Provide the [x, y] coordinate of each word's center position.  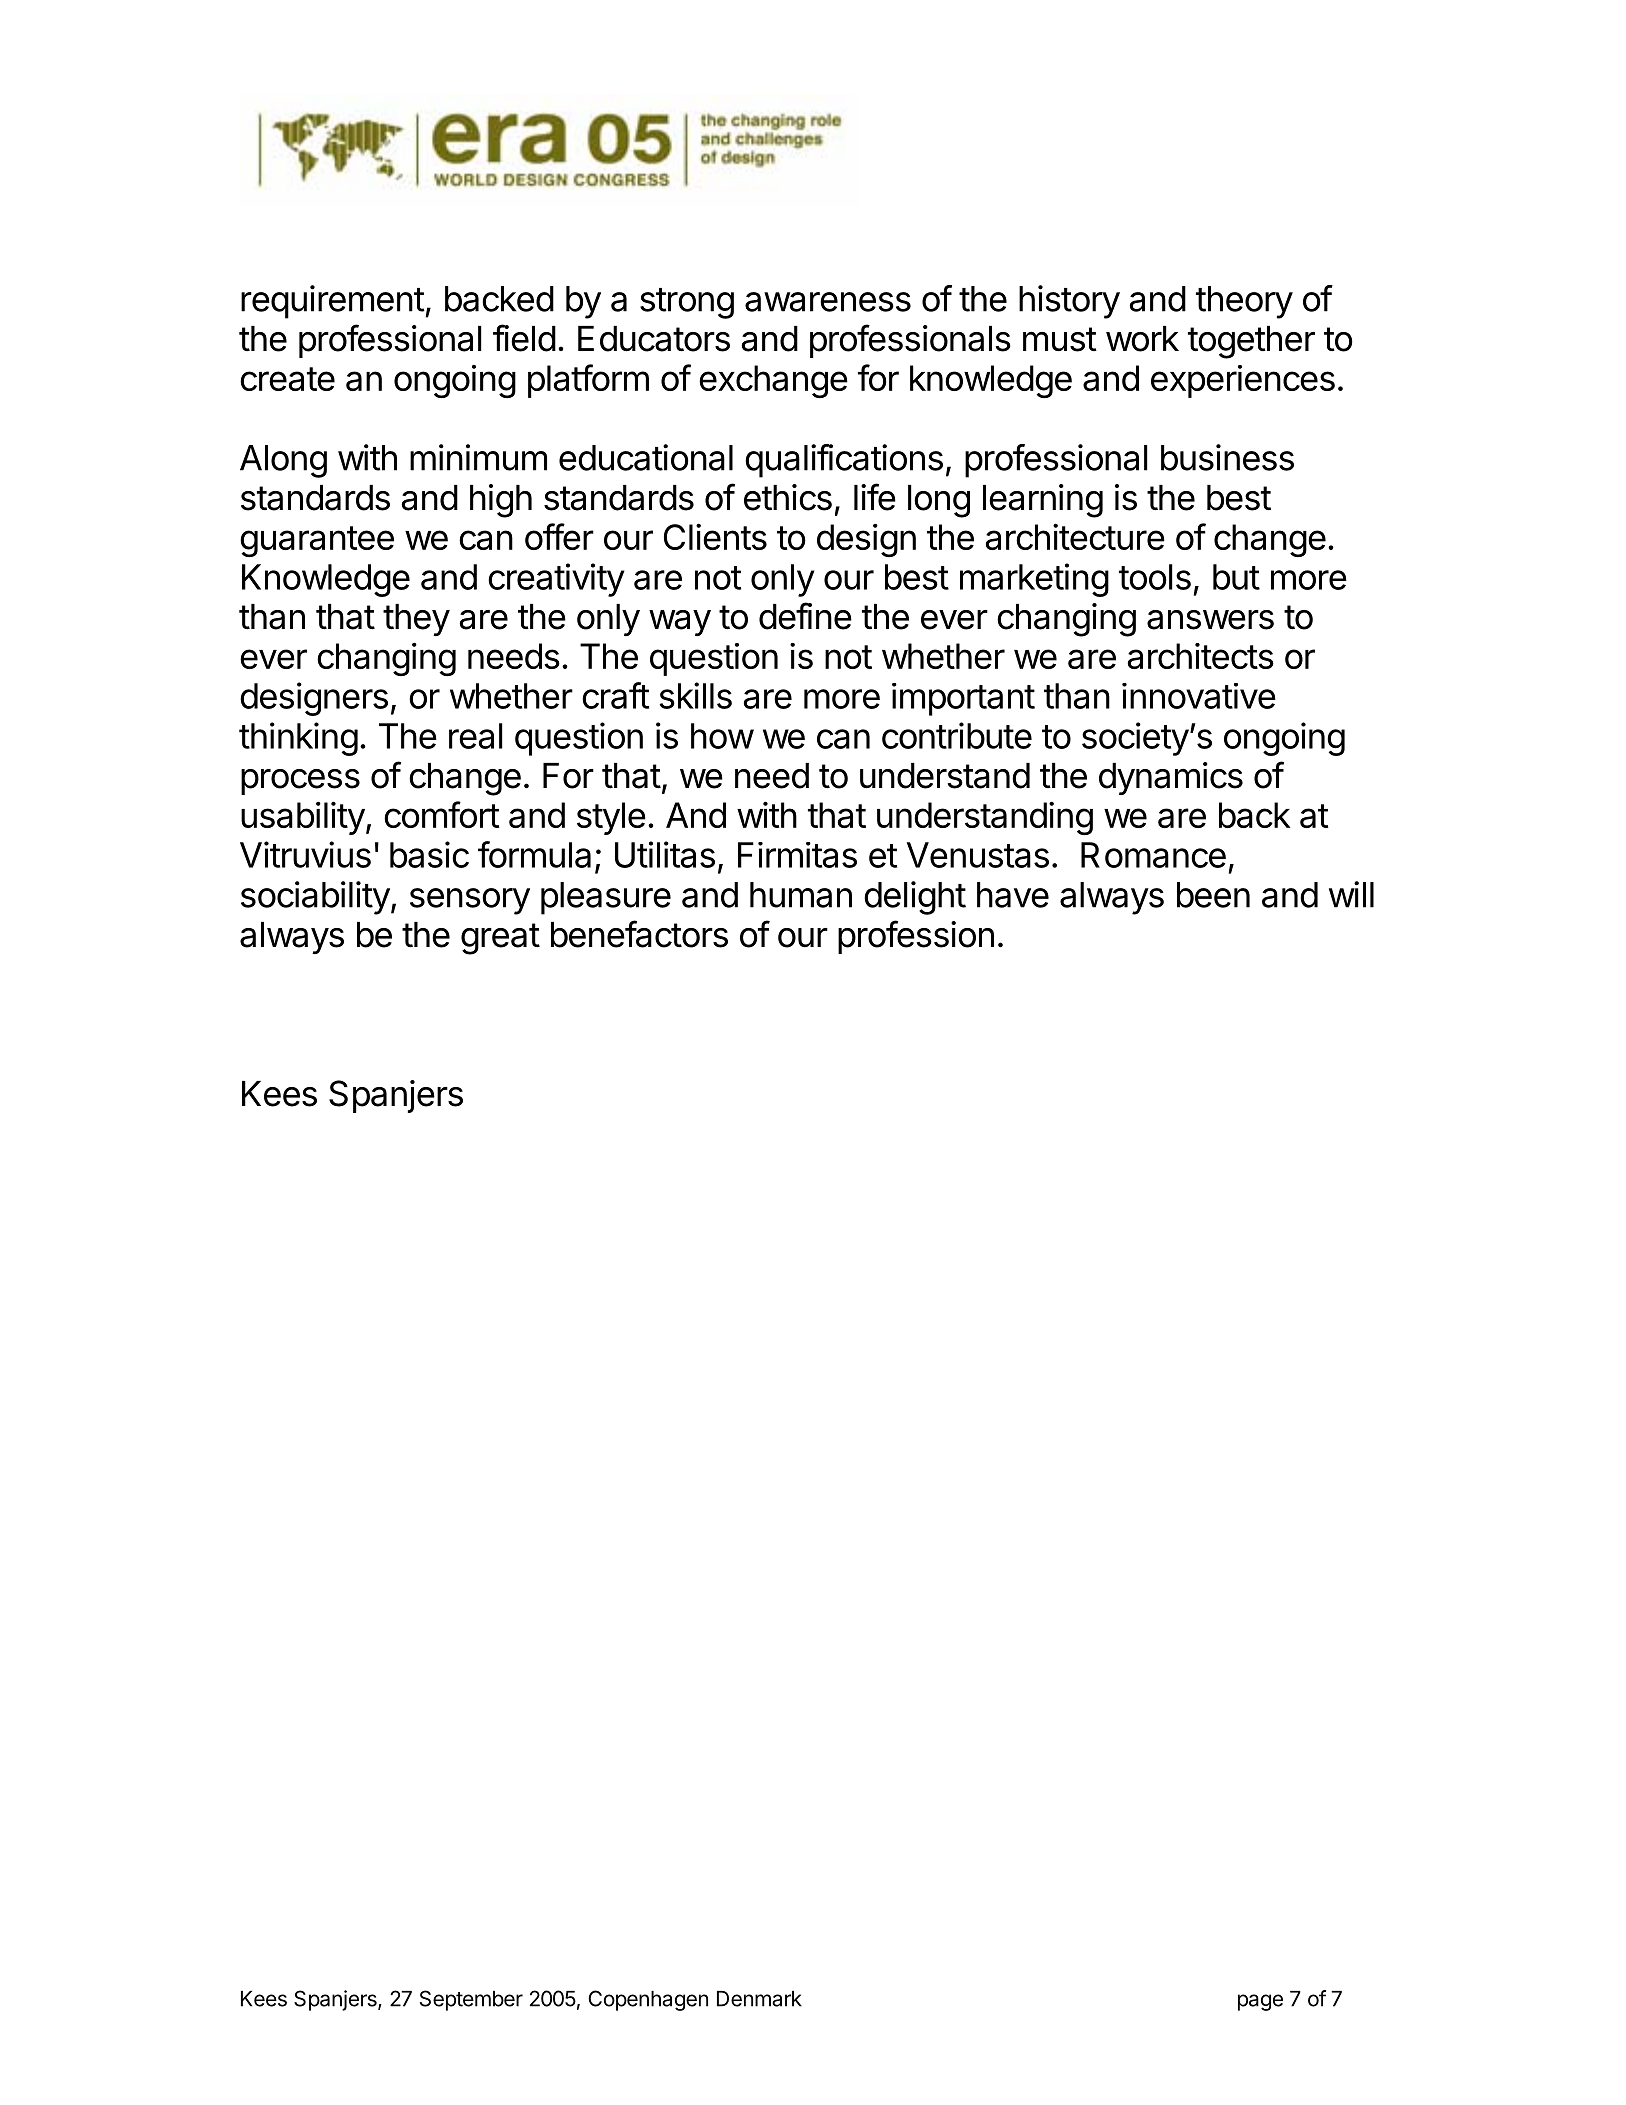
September [471, 2000]
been [1213, 895]
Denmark [759, 1999]
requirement [333, 302]
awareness [828, 302]
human [801, 895]
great [500, 939]
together [1251, 342]
